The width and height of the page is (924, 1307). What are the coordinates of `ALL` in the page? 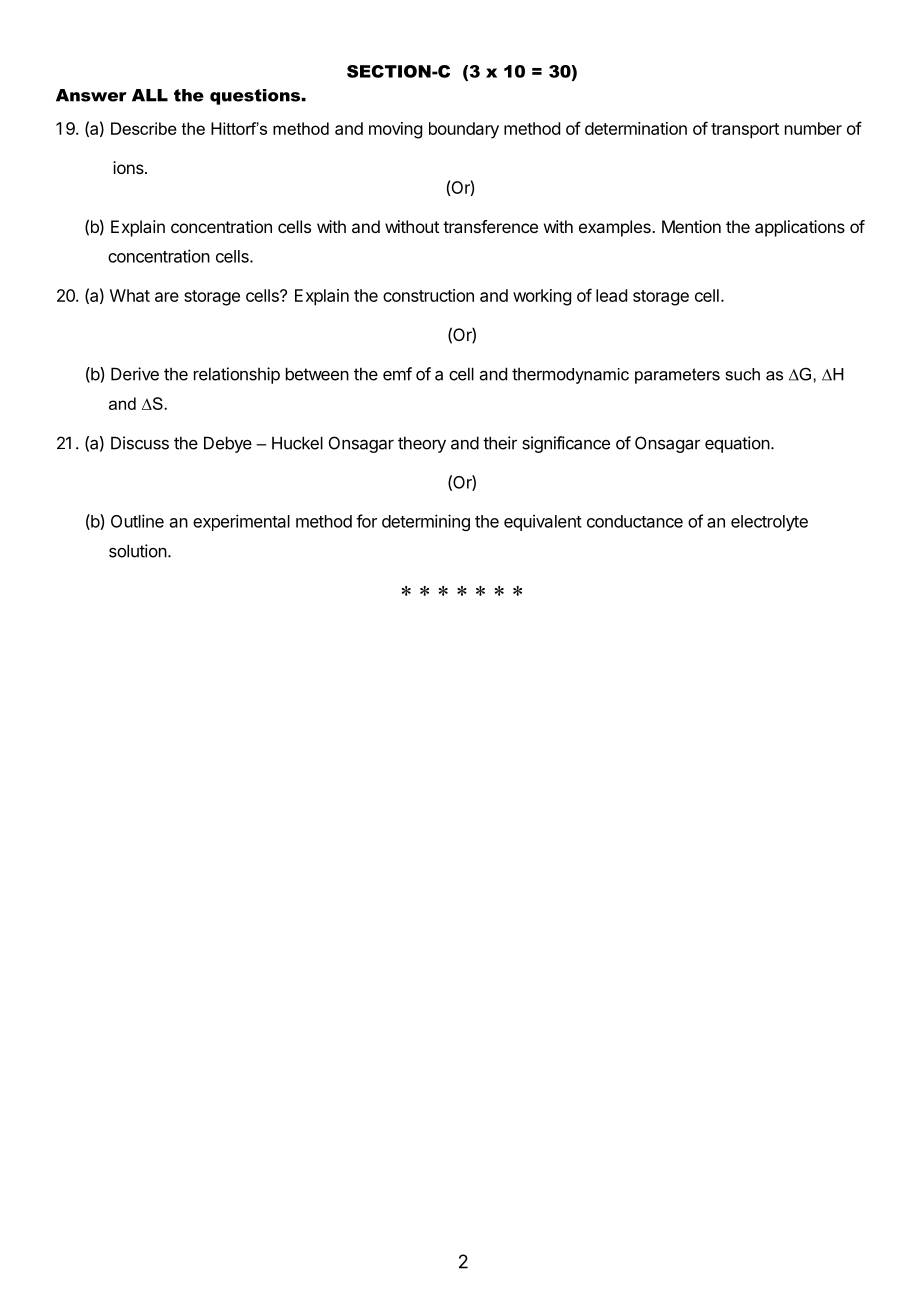 It's located at (150, 95).
